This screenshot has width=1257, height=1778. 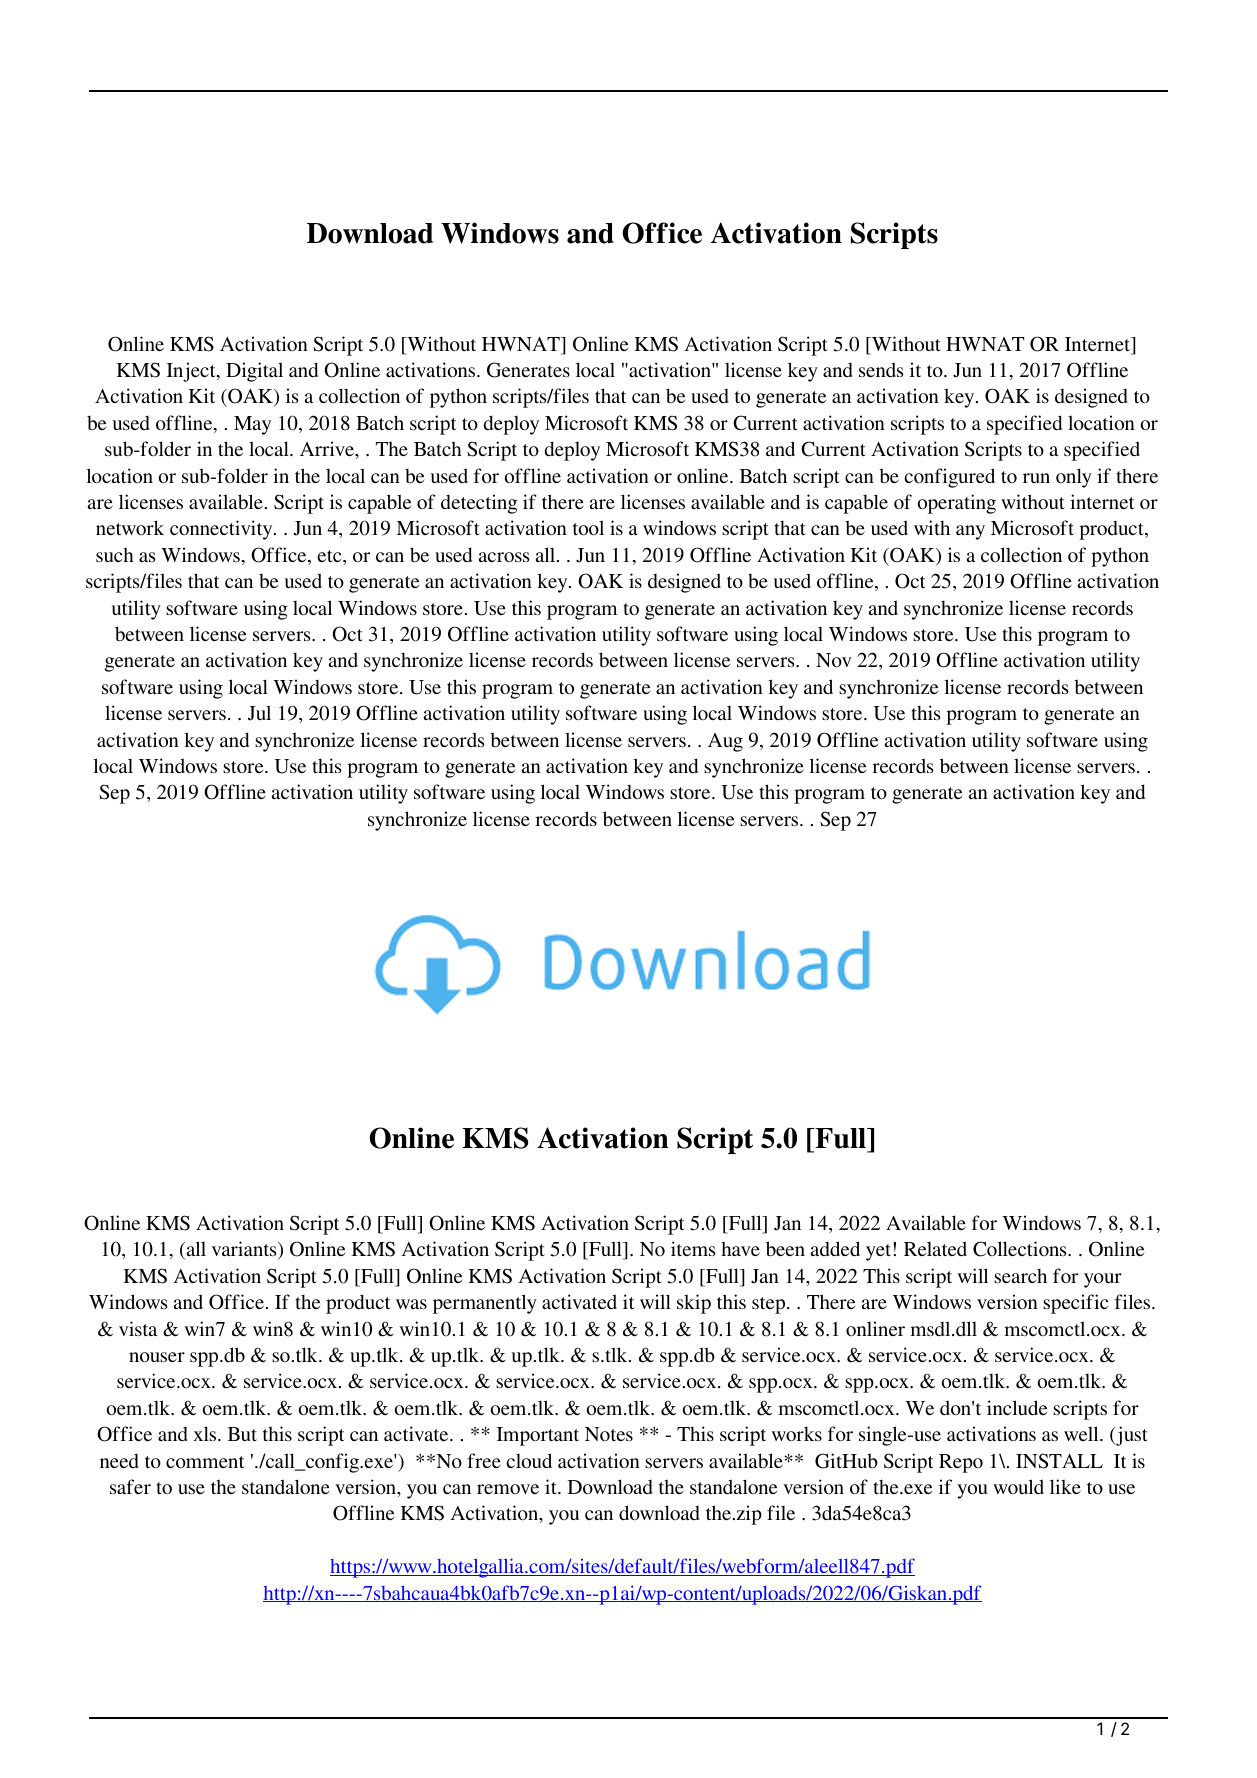 What do you see at coordinates (740, 1248) in the screenshot?
I see `have` at bounding box center [740, 1248].
